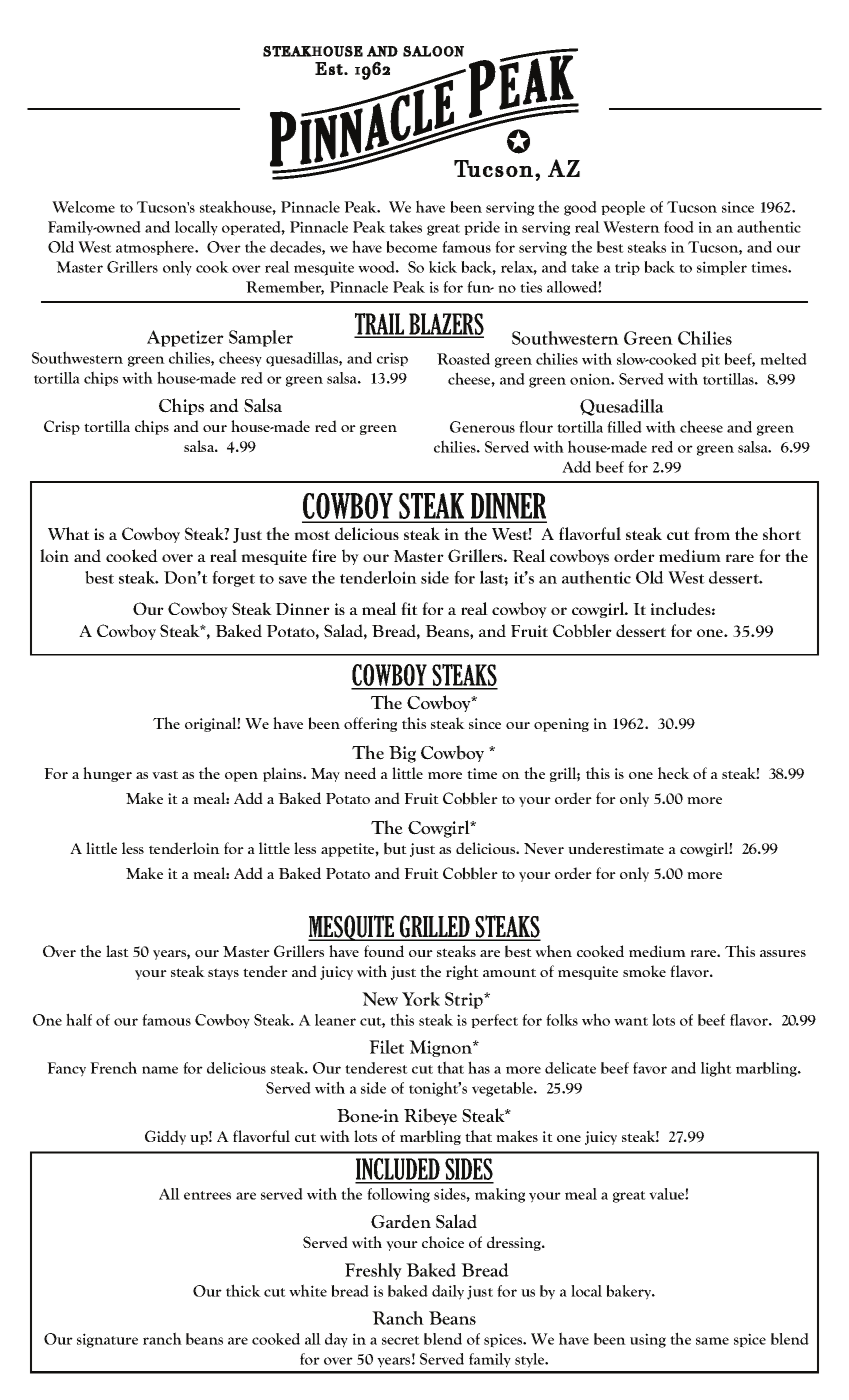 The height and width of the screenshot is (1400, 849). I want to click on found, so click(384, 951).
